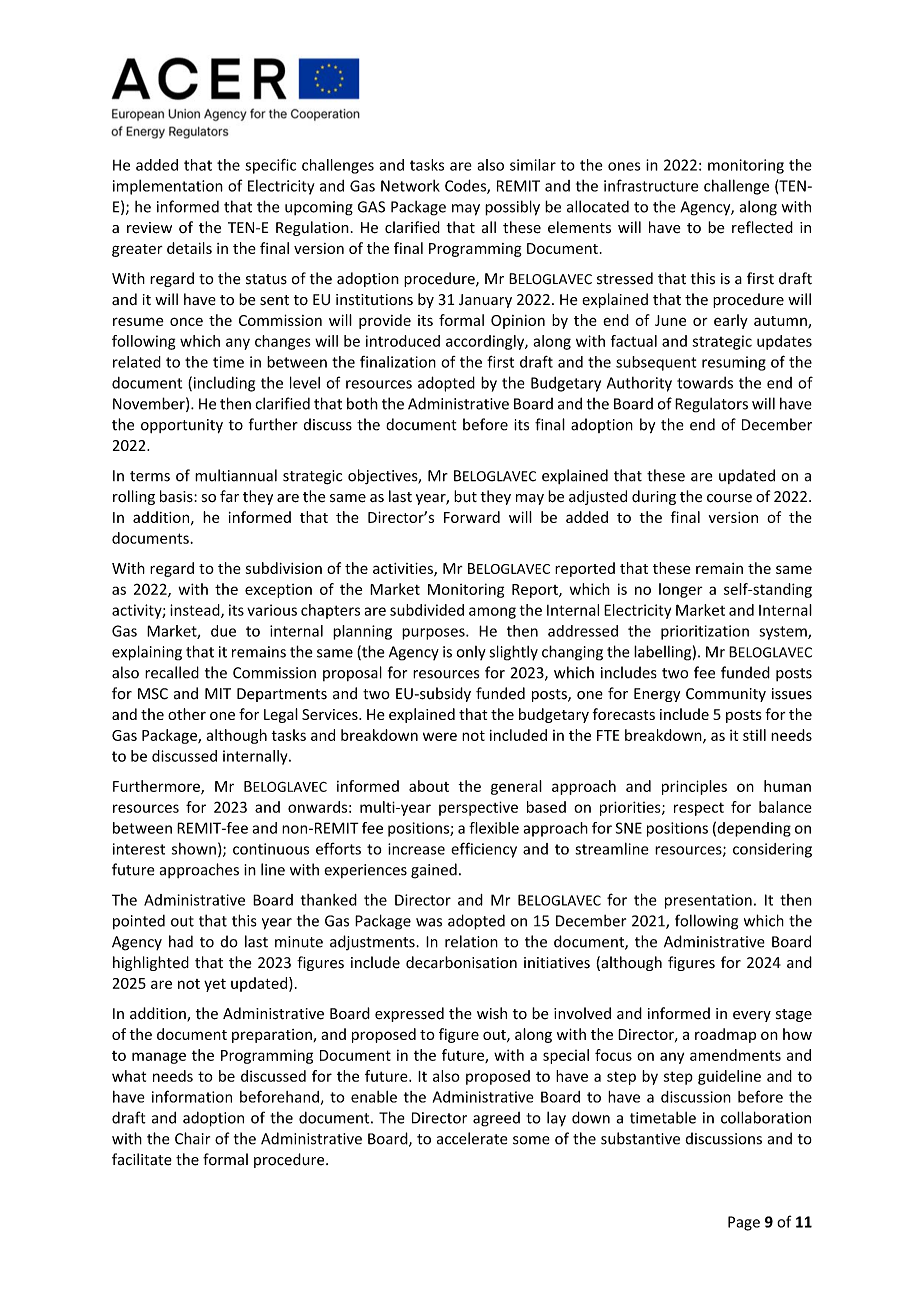 This image has height=1308, width=924. What do you see at coordinates (471, 941) in the image?
I see `relation` at bounding box center [471, 941].
